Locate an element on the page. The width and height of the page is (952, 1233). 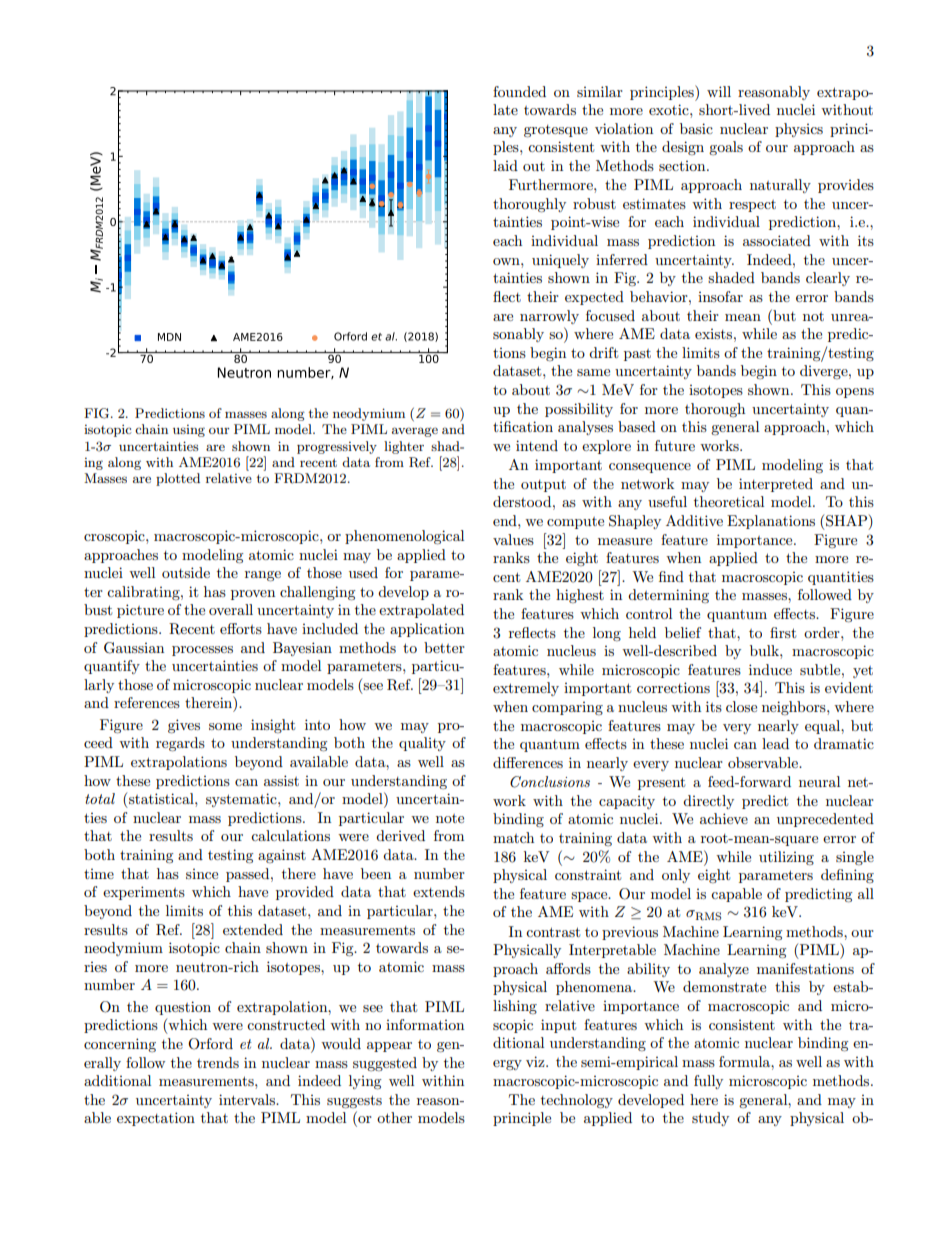
fully is located at coordinates (708, 1082).
